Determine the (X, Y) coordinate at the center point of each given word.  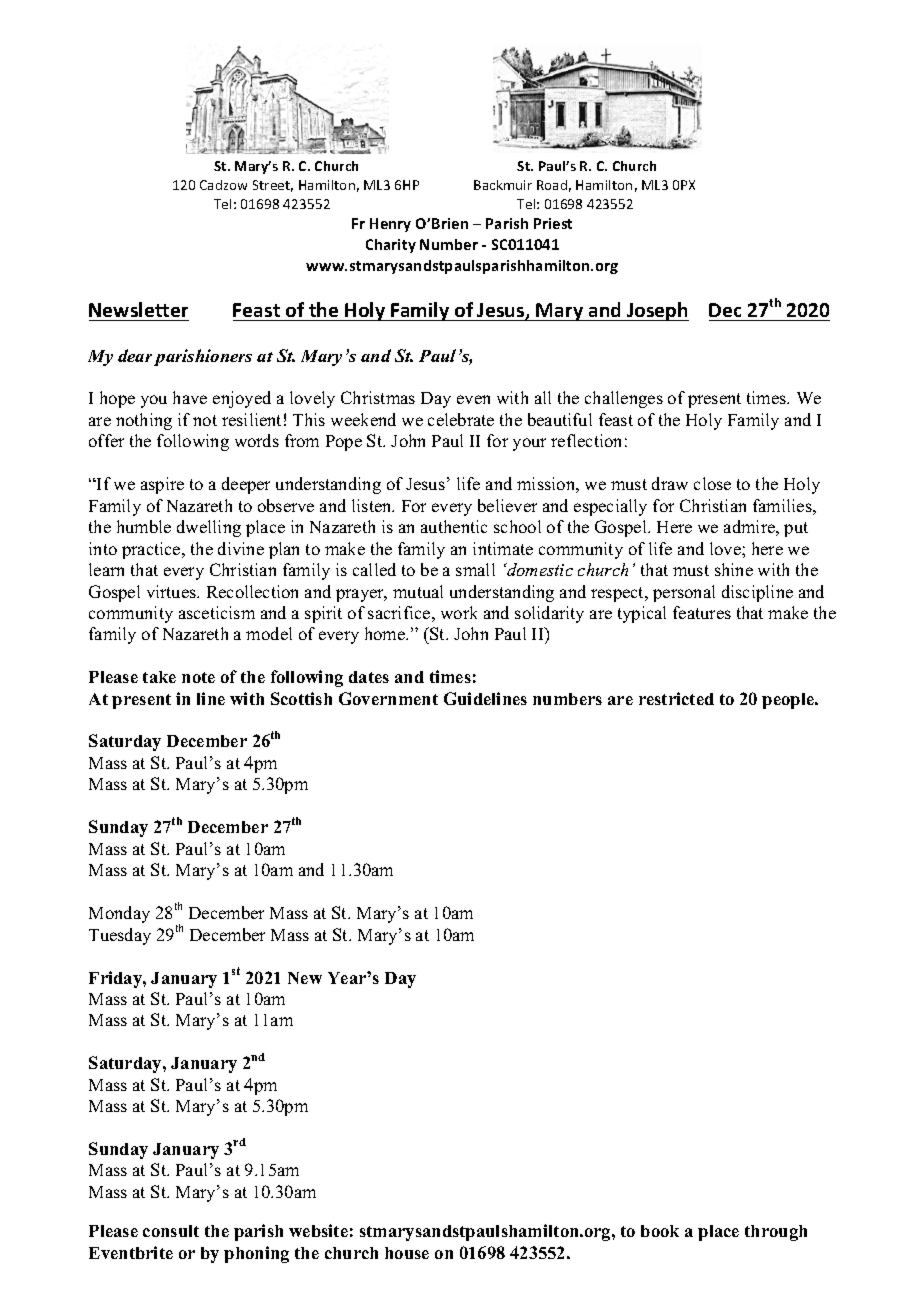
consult (171, 1231)
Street (273, 186)
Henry (390, 225)
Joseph (657, 311)
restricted (676, 698)
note (198, 677)
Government (388, 698)
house (407, 1253)
